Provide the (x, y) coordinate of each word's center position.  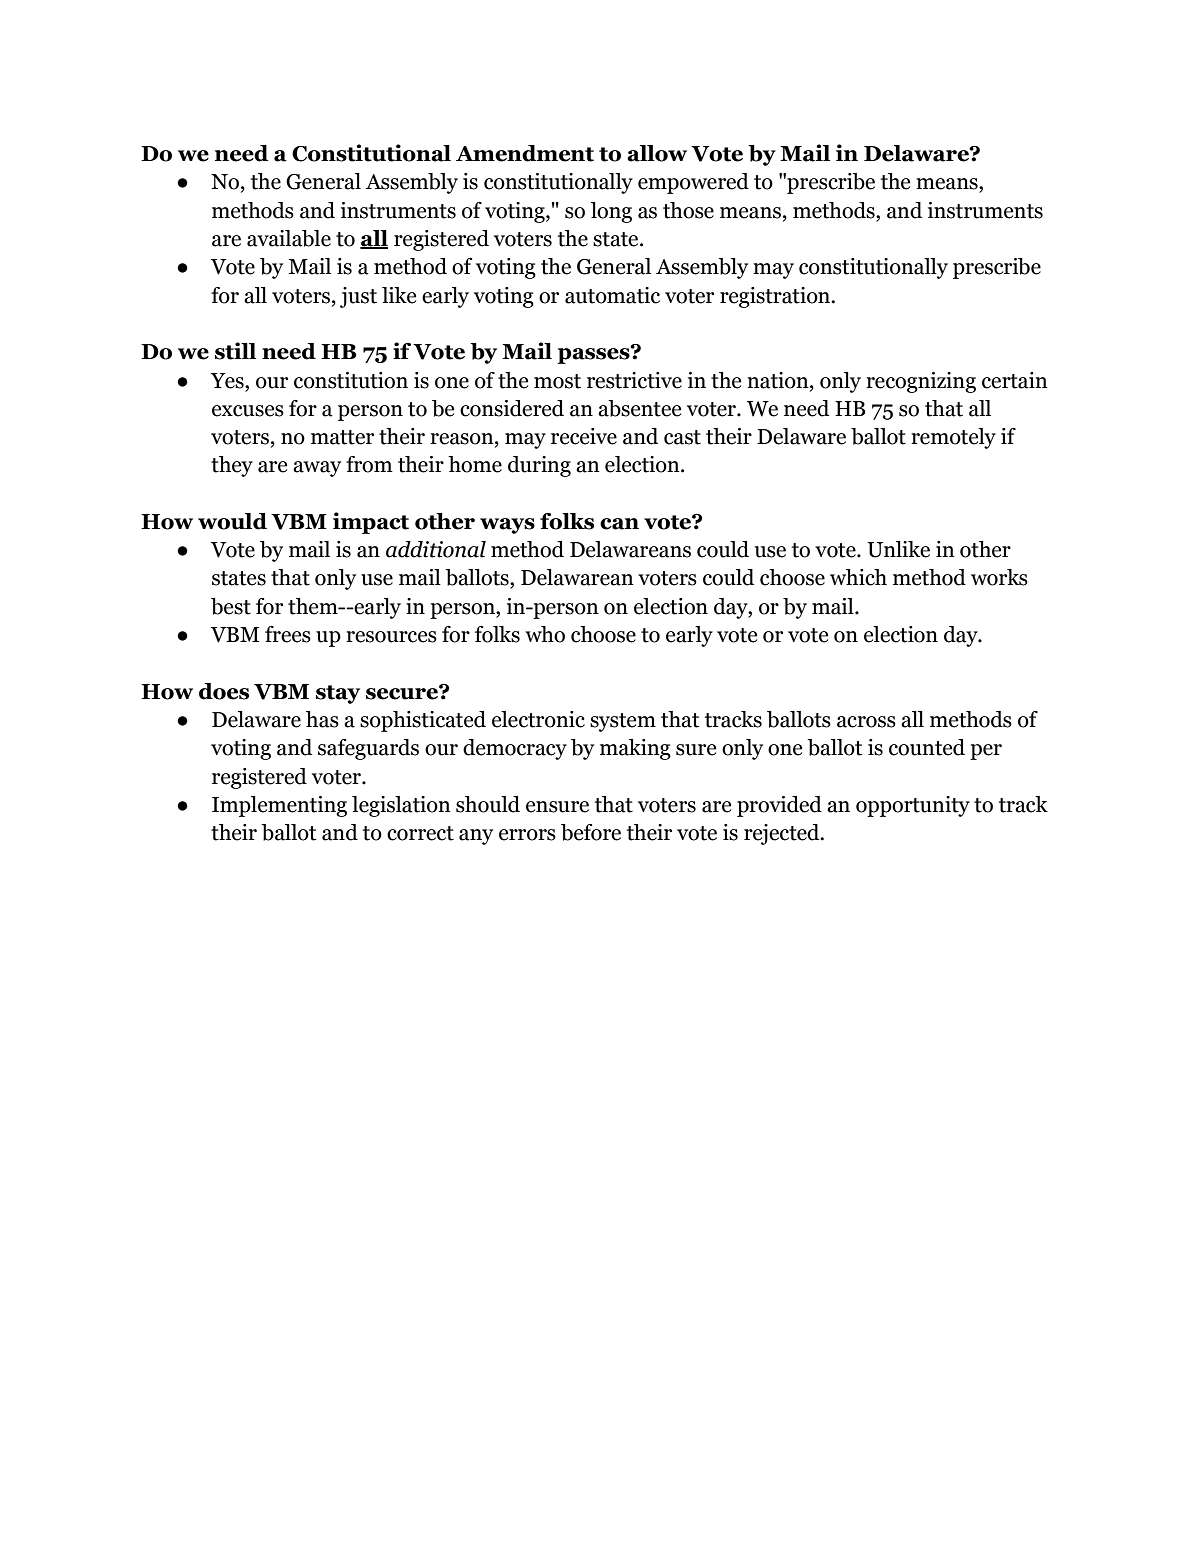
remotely (953, 438)
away (317, 469)
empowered (693, 183)
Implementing (279, 806)
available (289, 238)
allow (657, 153)
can (619, 524)
